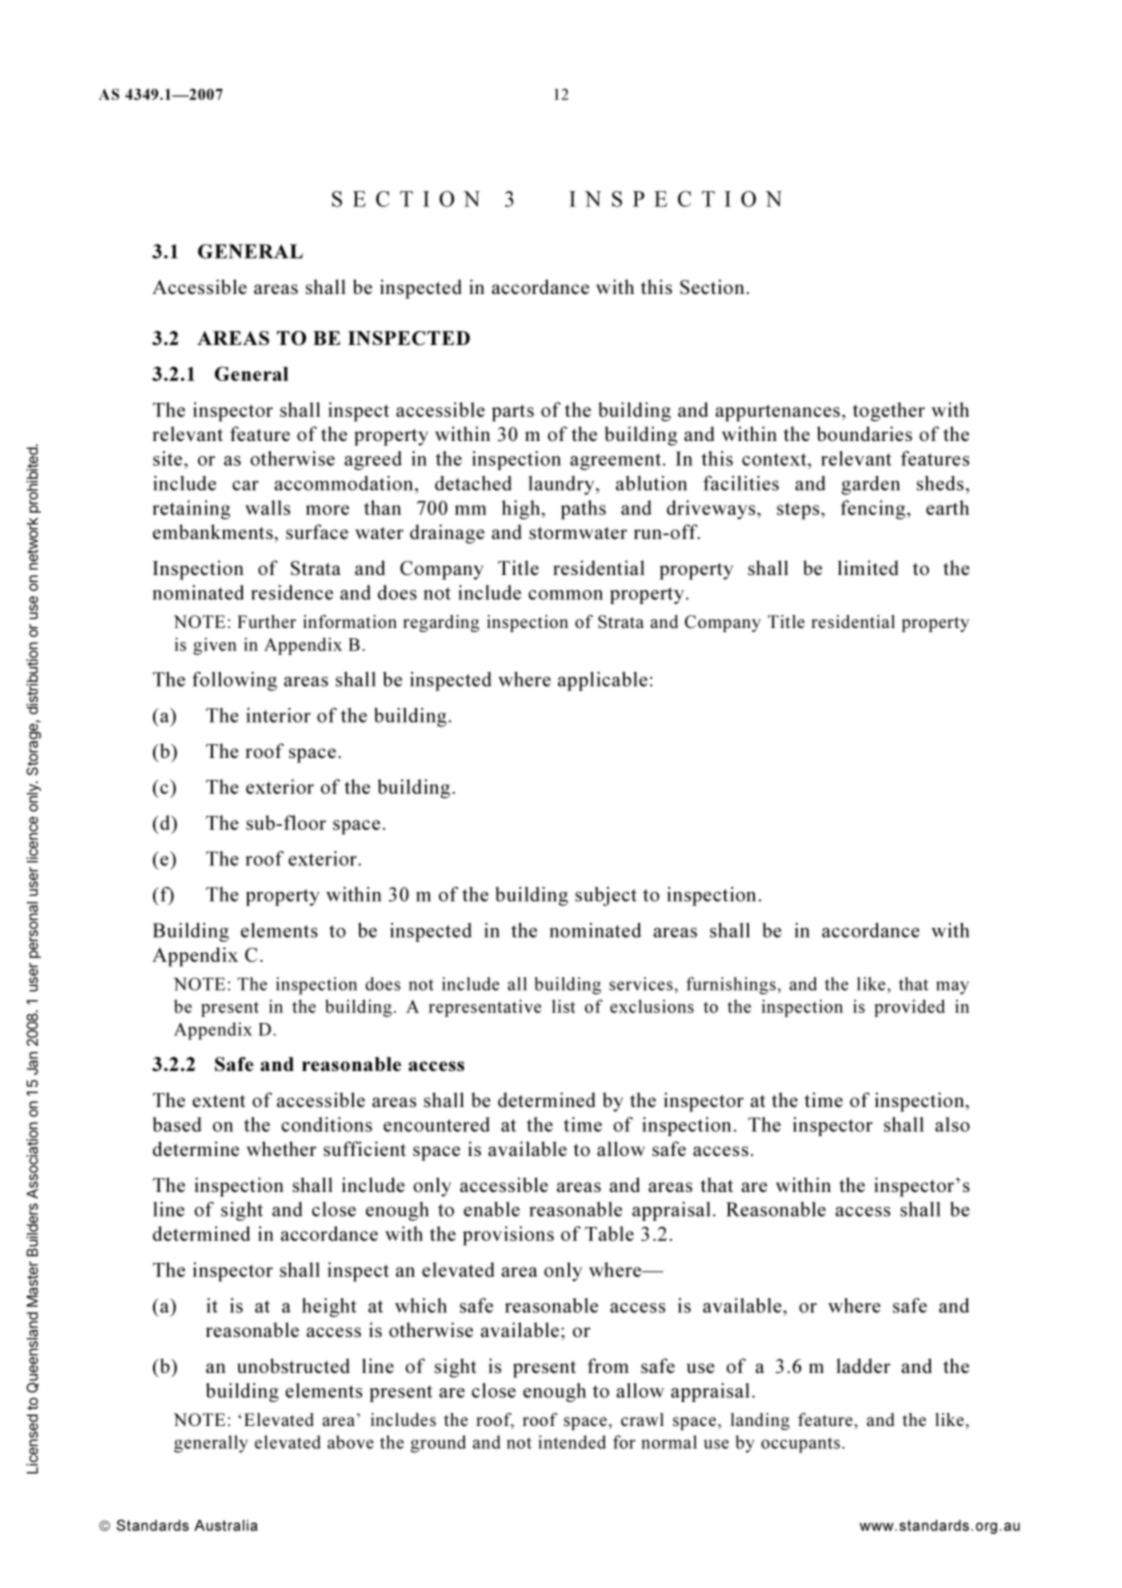 The width and height of the screenshot is (1122, 1588). Describe the element at coordinates (952, 1124) in the screenshot. I see `also` at that location.
